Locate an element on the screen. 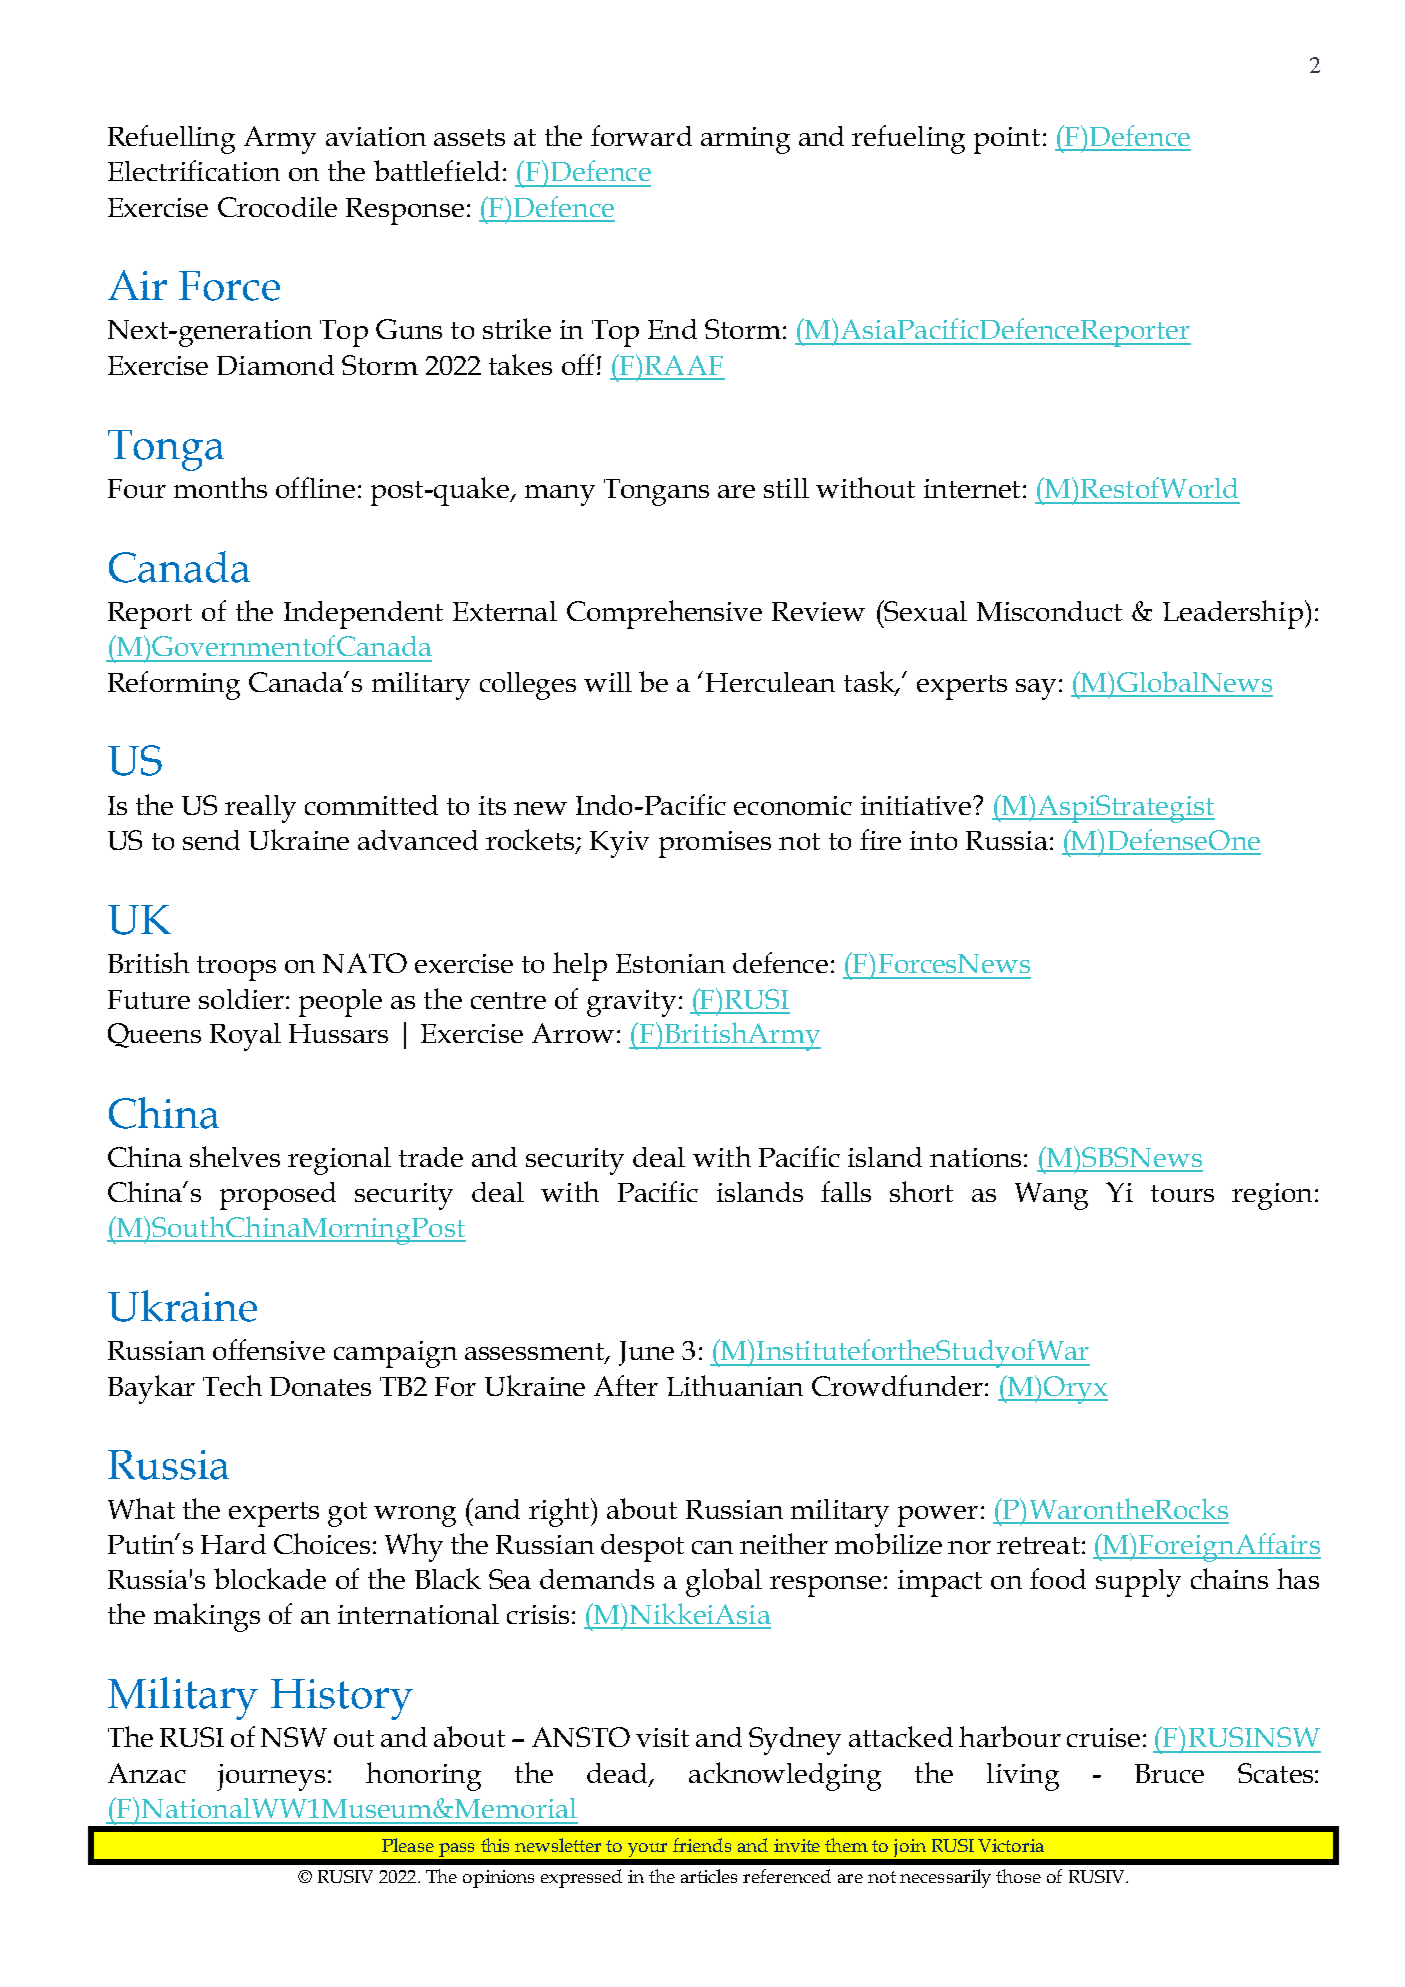 This screenshot has height=1987, width=1405. point is located at coordinates (1007, 140).
